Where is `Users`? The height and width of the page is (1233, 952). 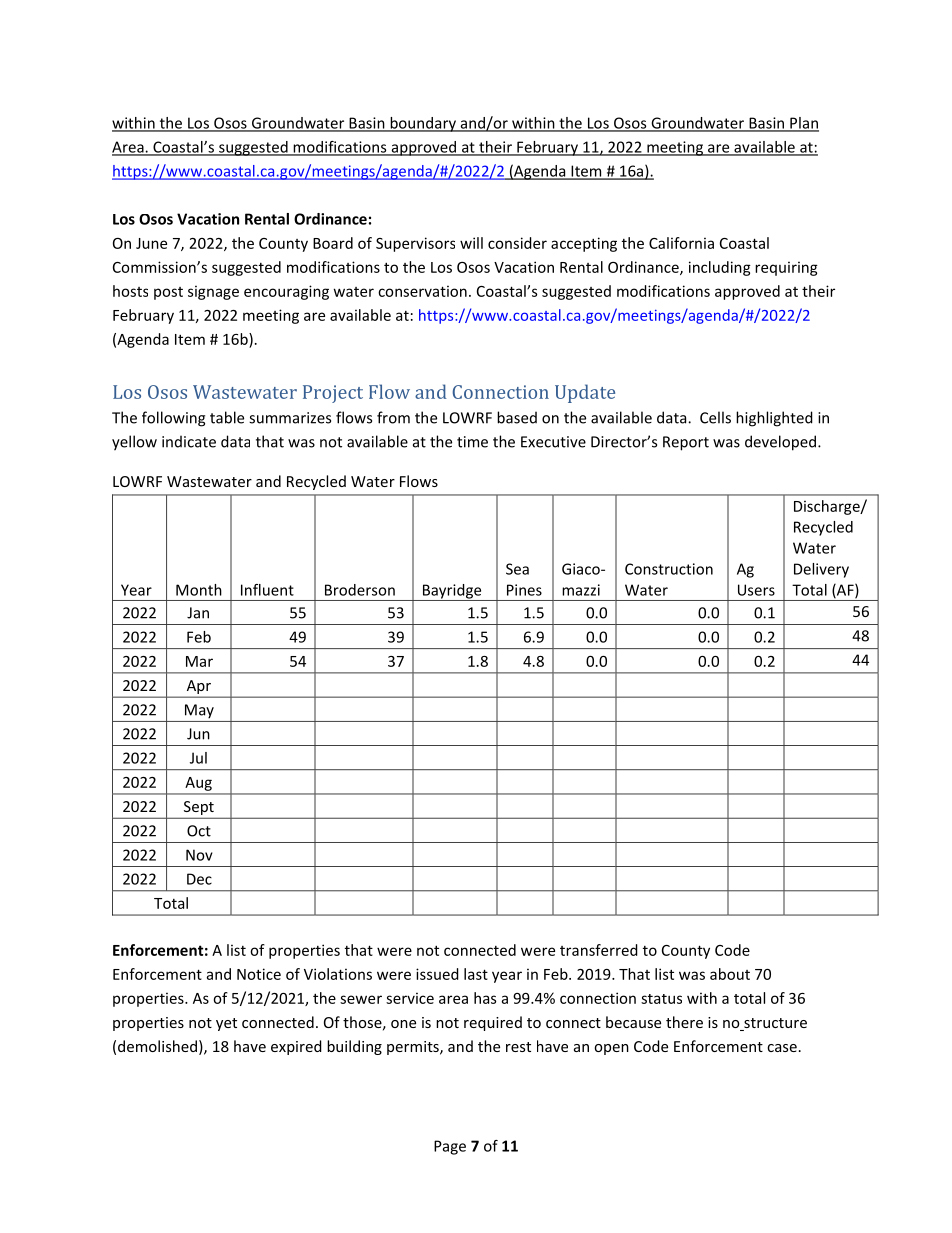
Users is located at coordinates (756, 590).
